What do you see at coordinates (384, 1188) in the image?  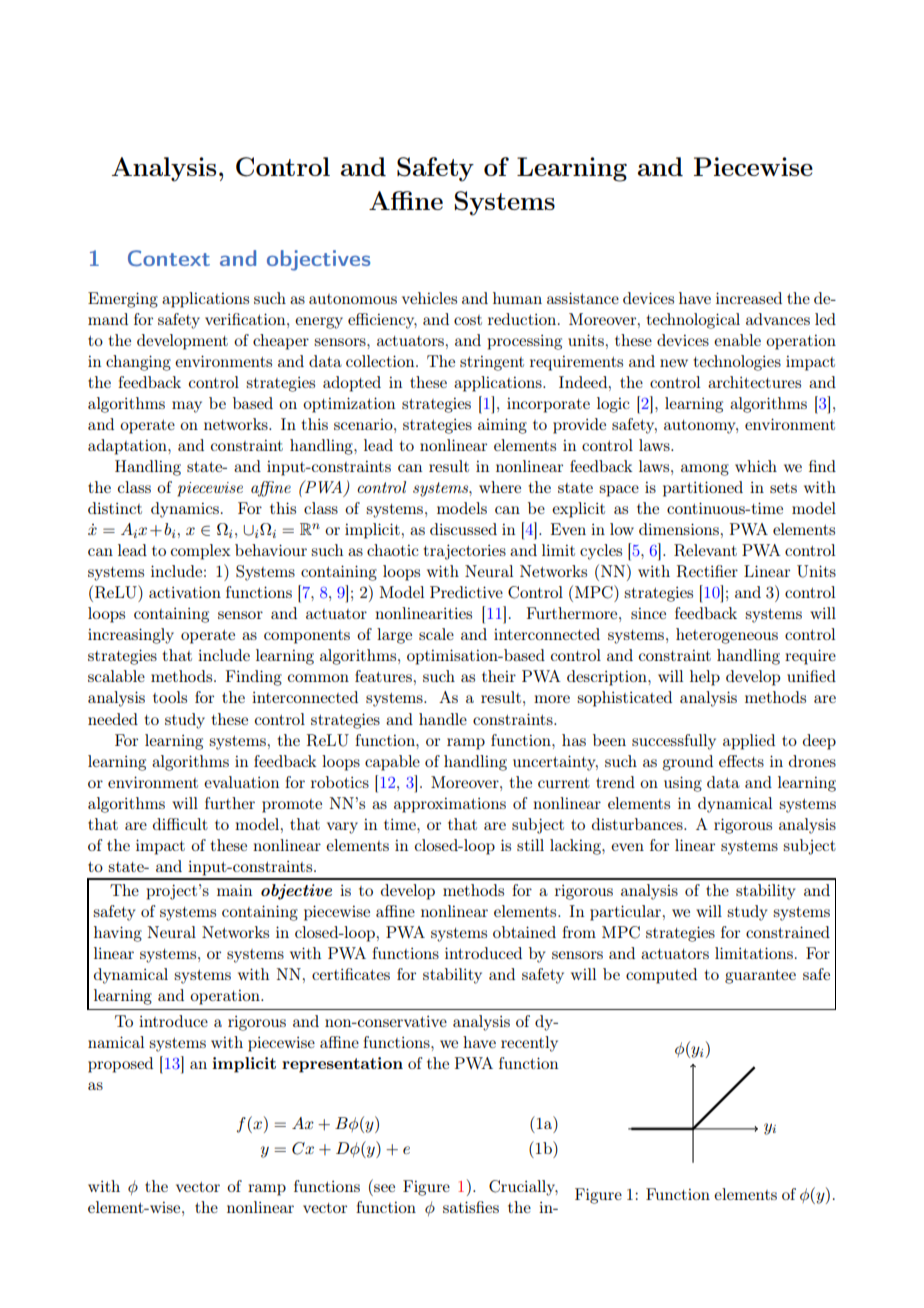 I see `see` at bounding box center [384, 1188].
